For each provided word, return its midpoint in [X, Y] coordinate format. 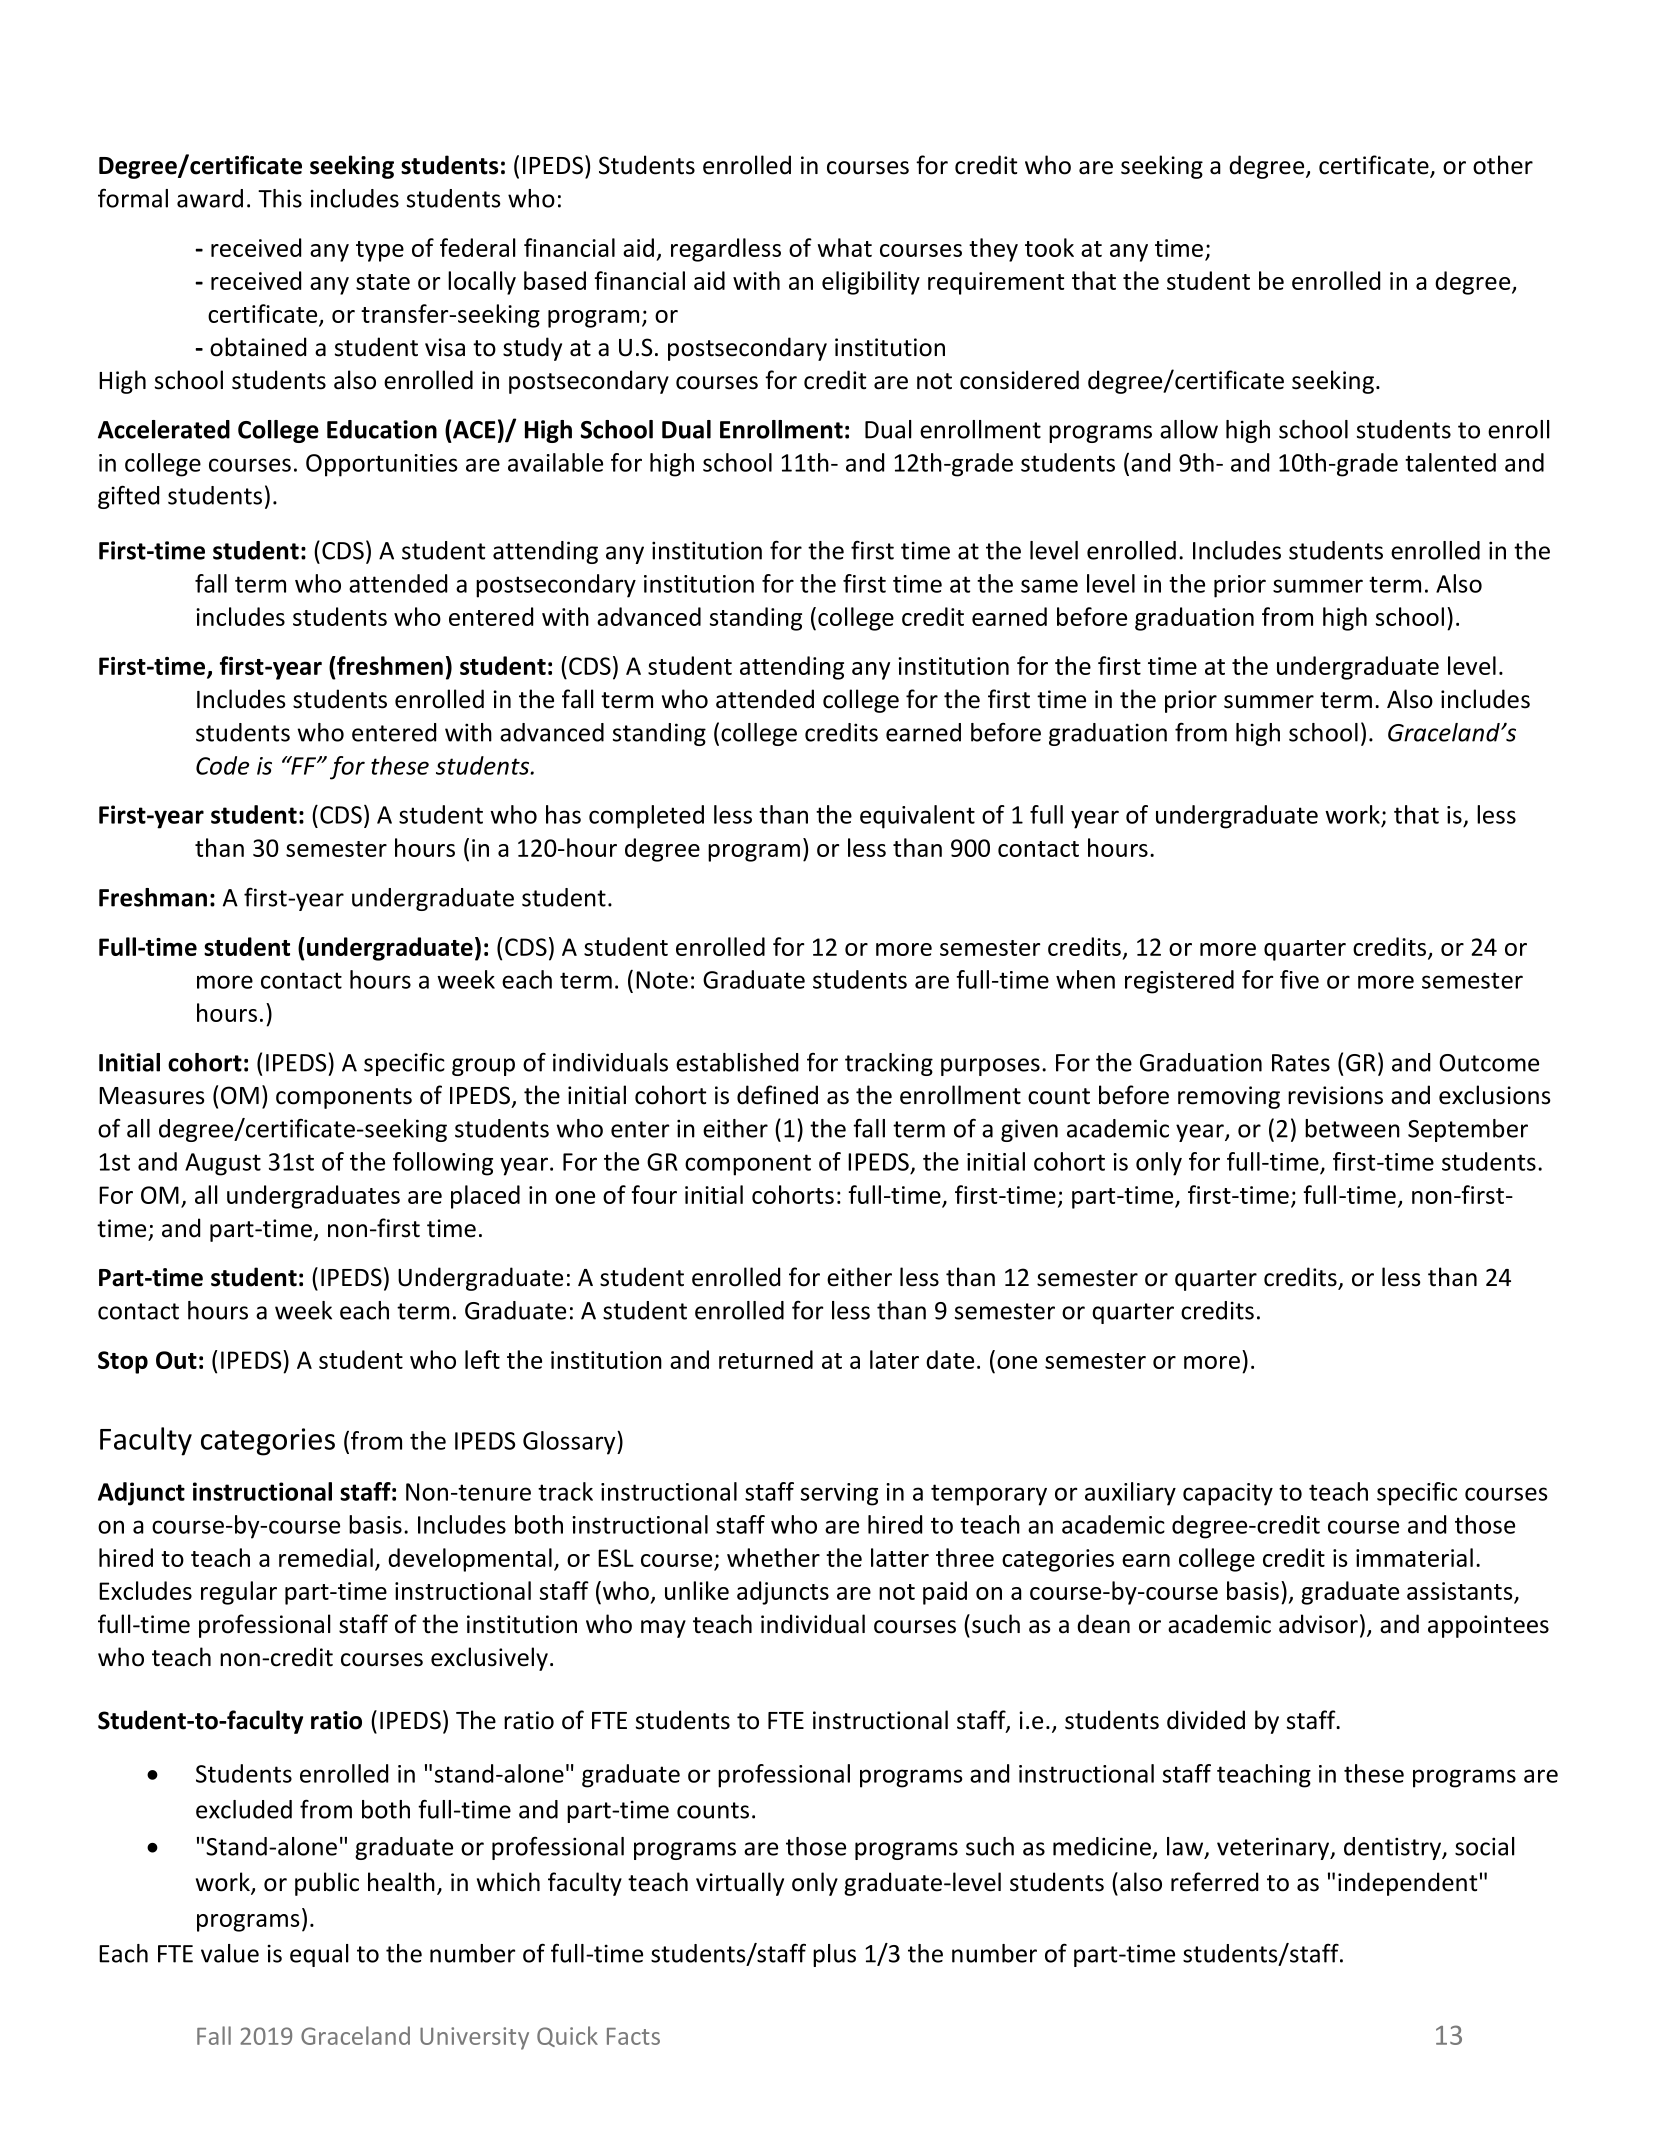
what [844, 247]
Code [222, 765]
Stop [123, 1362]
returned [766, 1359]
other [1503, 165]
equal [319, 1955]
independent [1407, 1884]
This [280, 198]
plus [834, 1955]
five [1299, 979]
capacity [1228, 1494]
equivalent [917, 817]
